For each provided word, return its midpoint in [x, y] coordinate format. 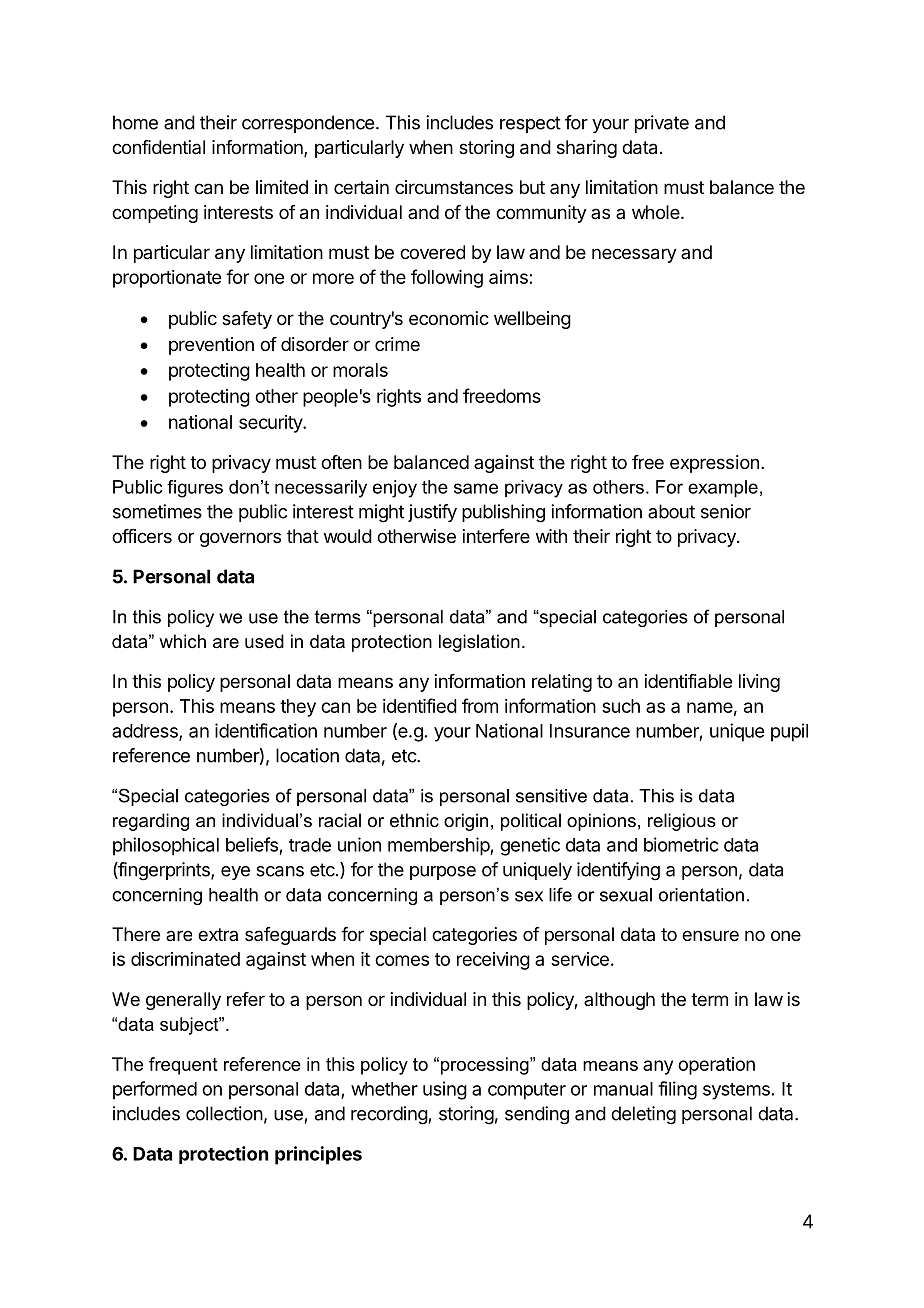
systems [736, 1091]
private [662, 124]
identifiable [688, 681]
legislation [479, 643]
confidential [158, 147]
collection [224, 1113]
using [445, 1090]
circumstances [454, 187]
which [182, 641]
